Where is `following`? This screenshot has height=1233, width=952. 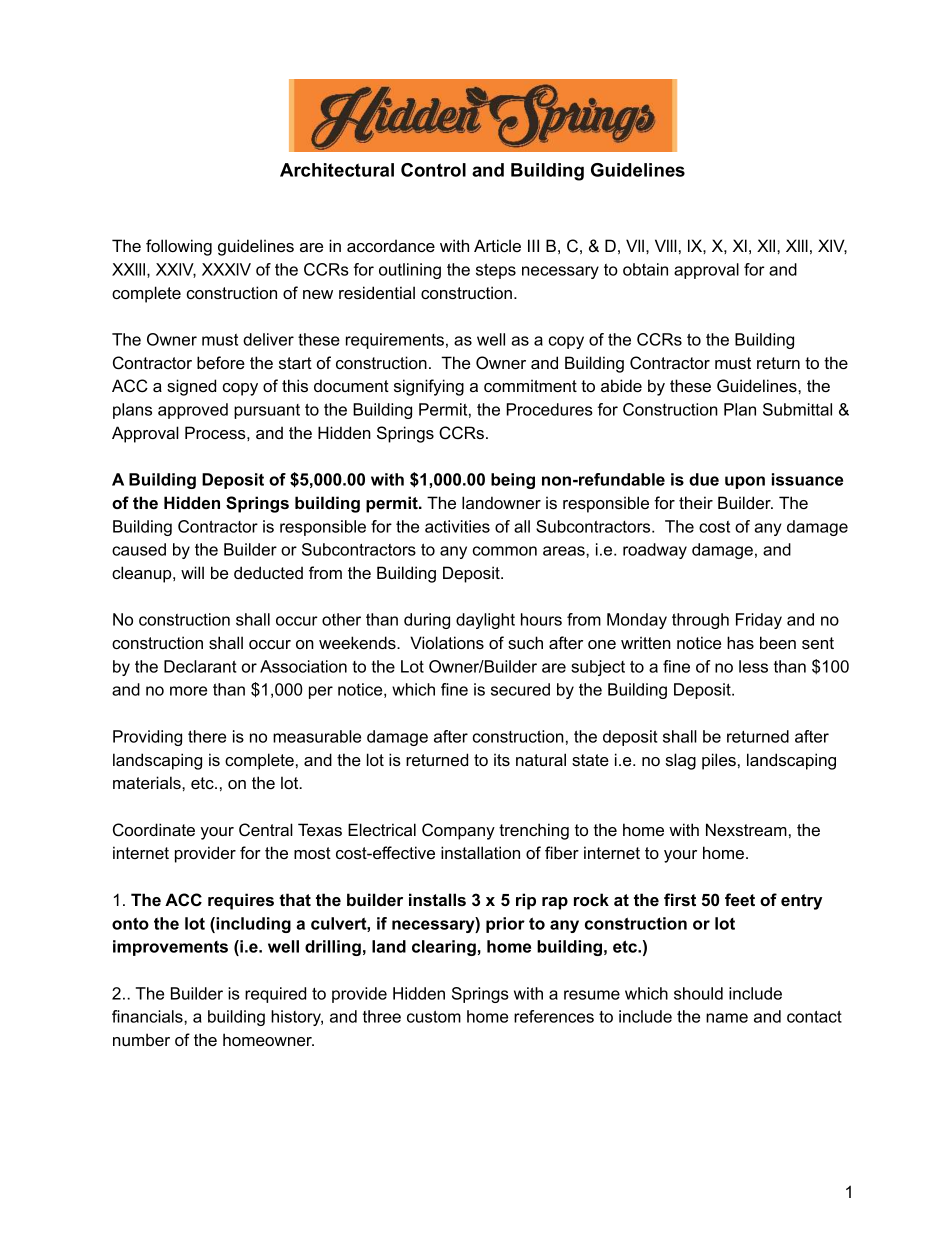 following is located at coordinates (179, 247).
